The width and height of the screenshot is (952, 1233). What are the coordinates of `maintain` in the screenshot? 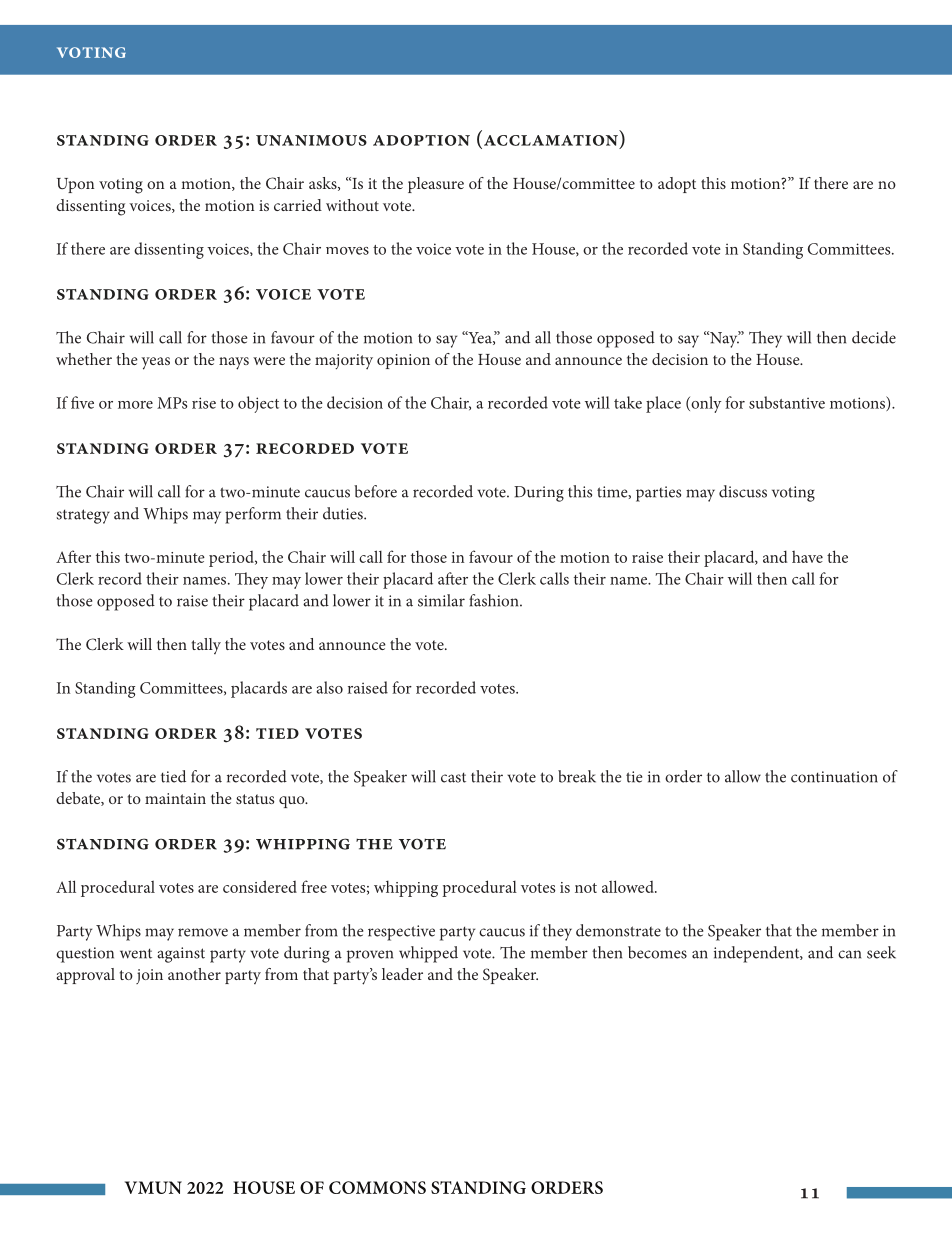 It's located at (175, 798).
